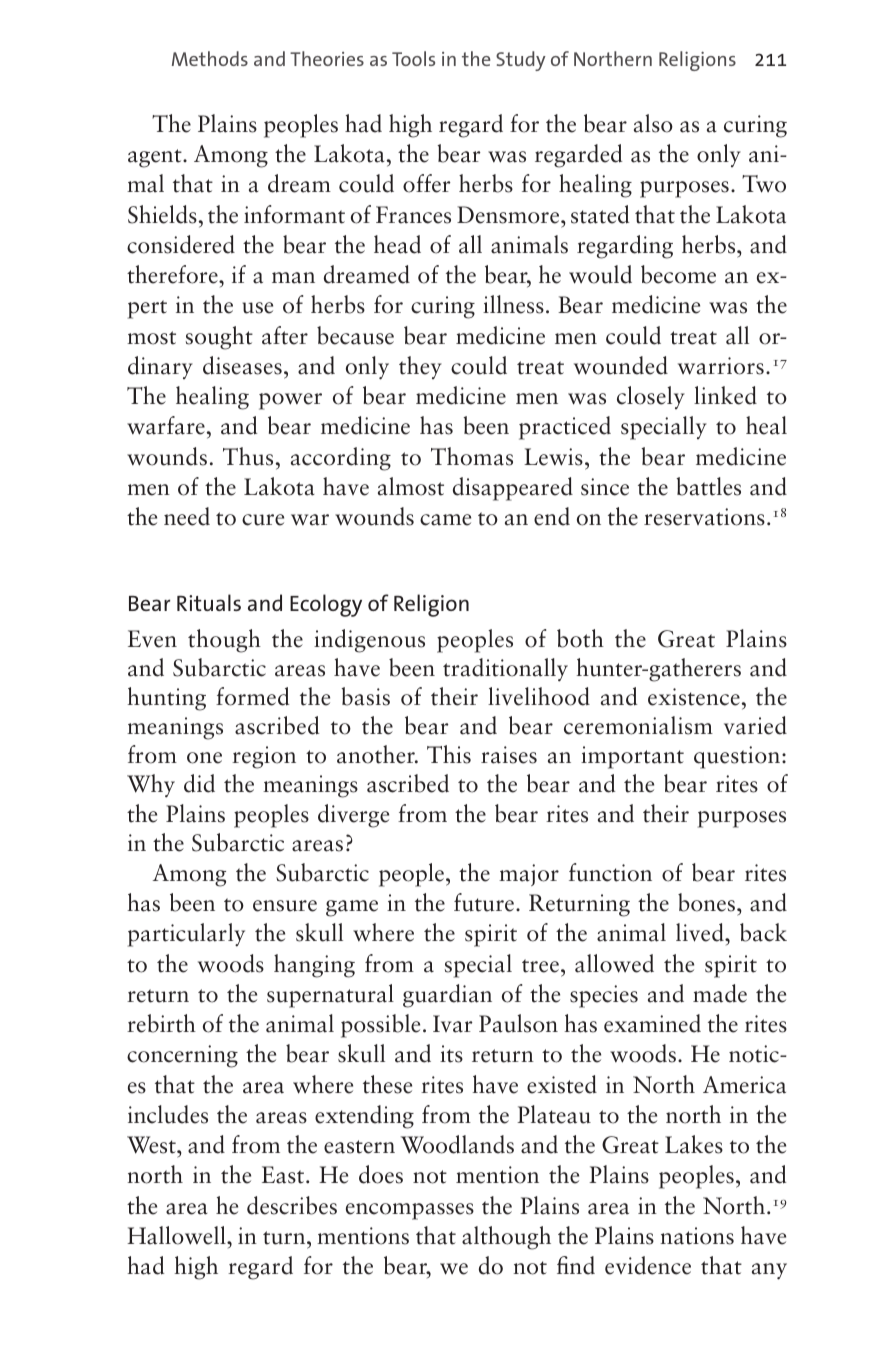 Image resolution: width=889 pixels, height=1372 pixels. Describe the element at coordinates (653, 123) in the page. I see `also` at that location.
